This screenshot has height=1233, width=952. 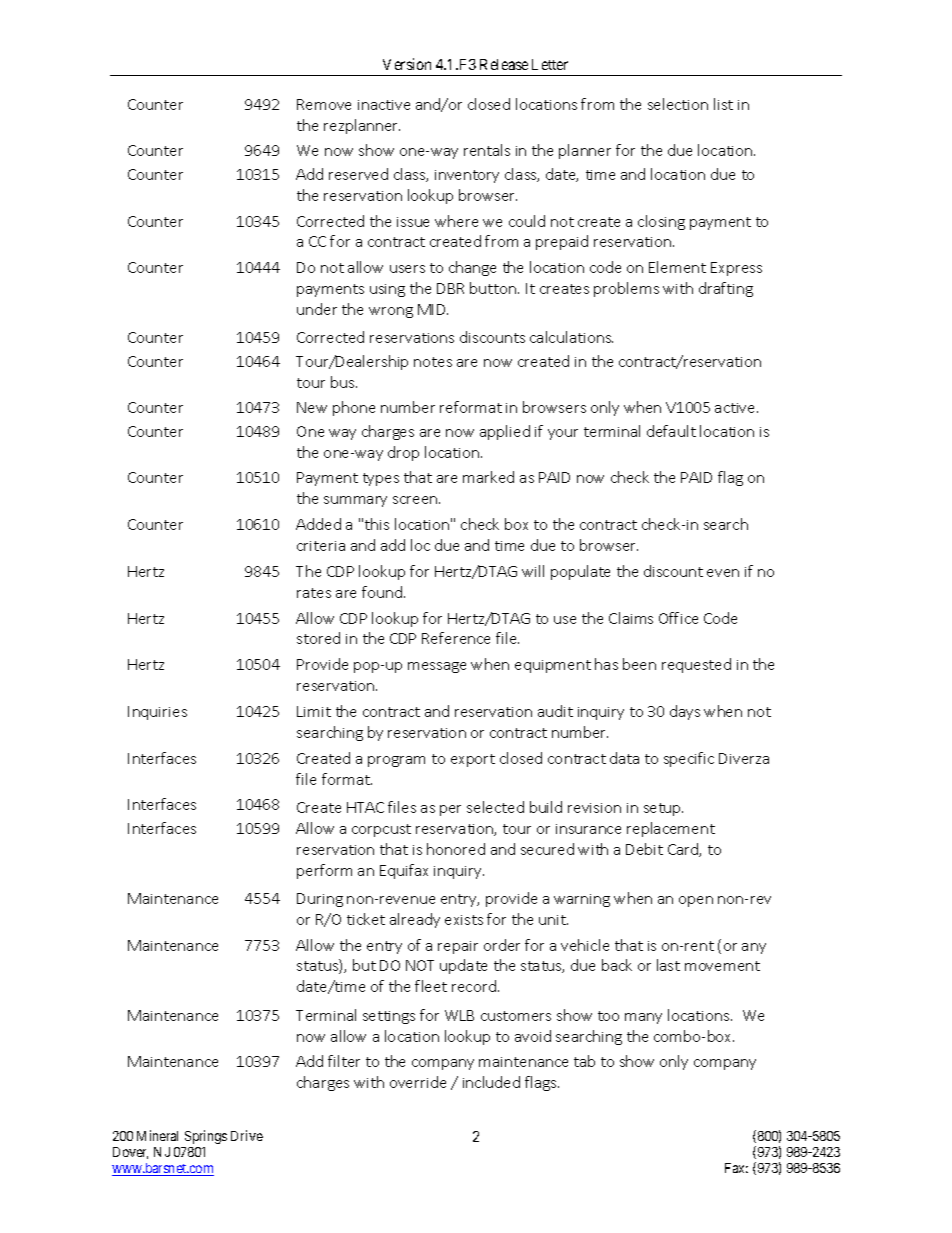 What do you see at coordinates (157, 713) in the screenshot?
I see `Inquiries` at bounding box center [157, 713].
